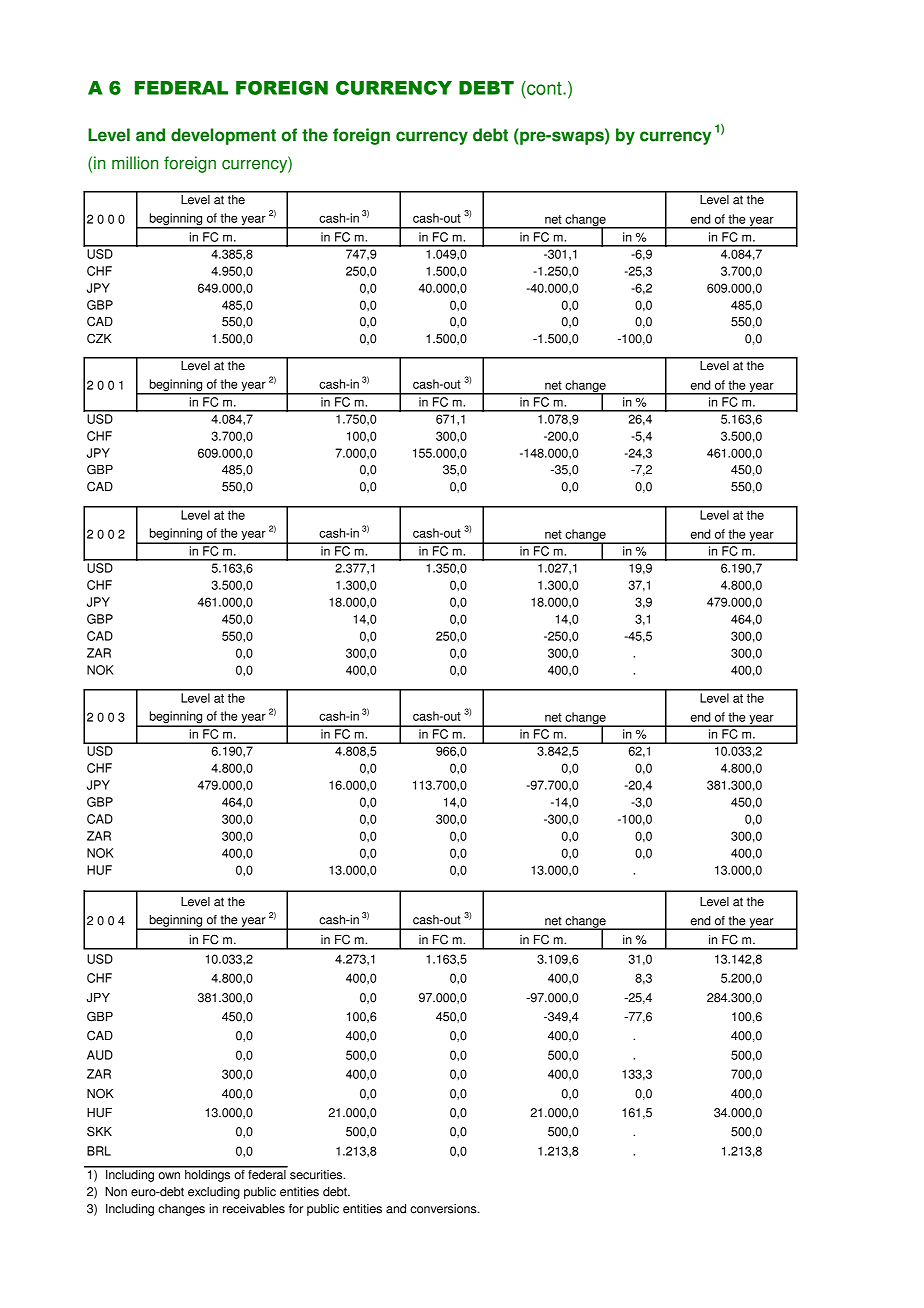 This screenshot has width=924, height=1308. What do you see at coordinates (99, 338) in the screenshot?
I see `CZK` at bounding box center [99, 338].
